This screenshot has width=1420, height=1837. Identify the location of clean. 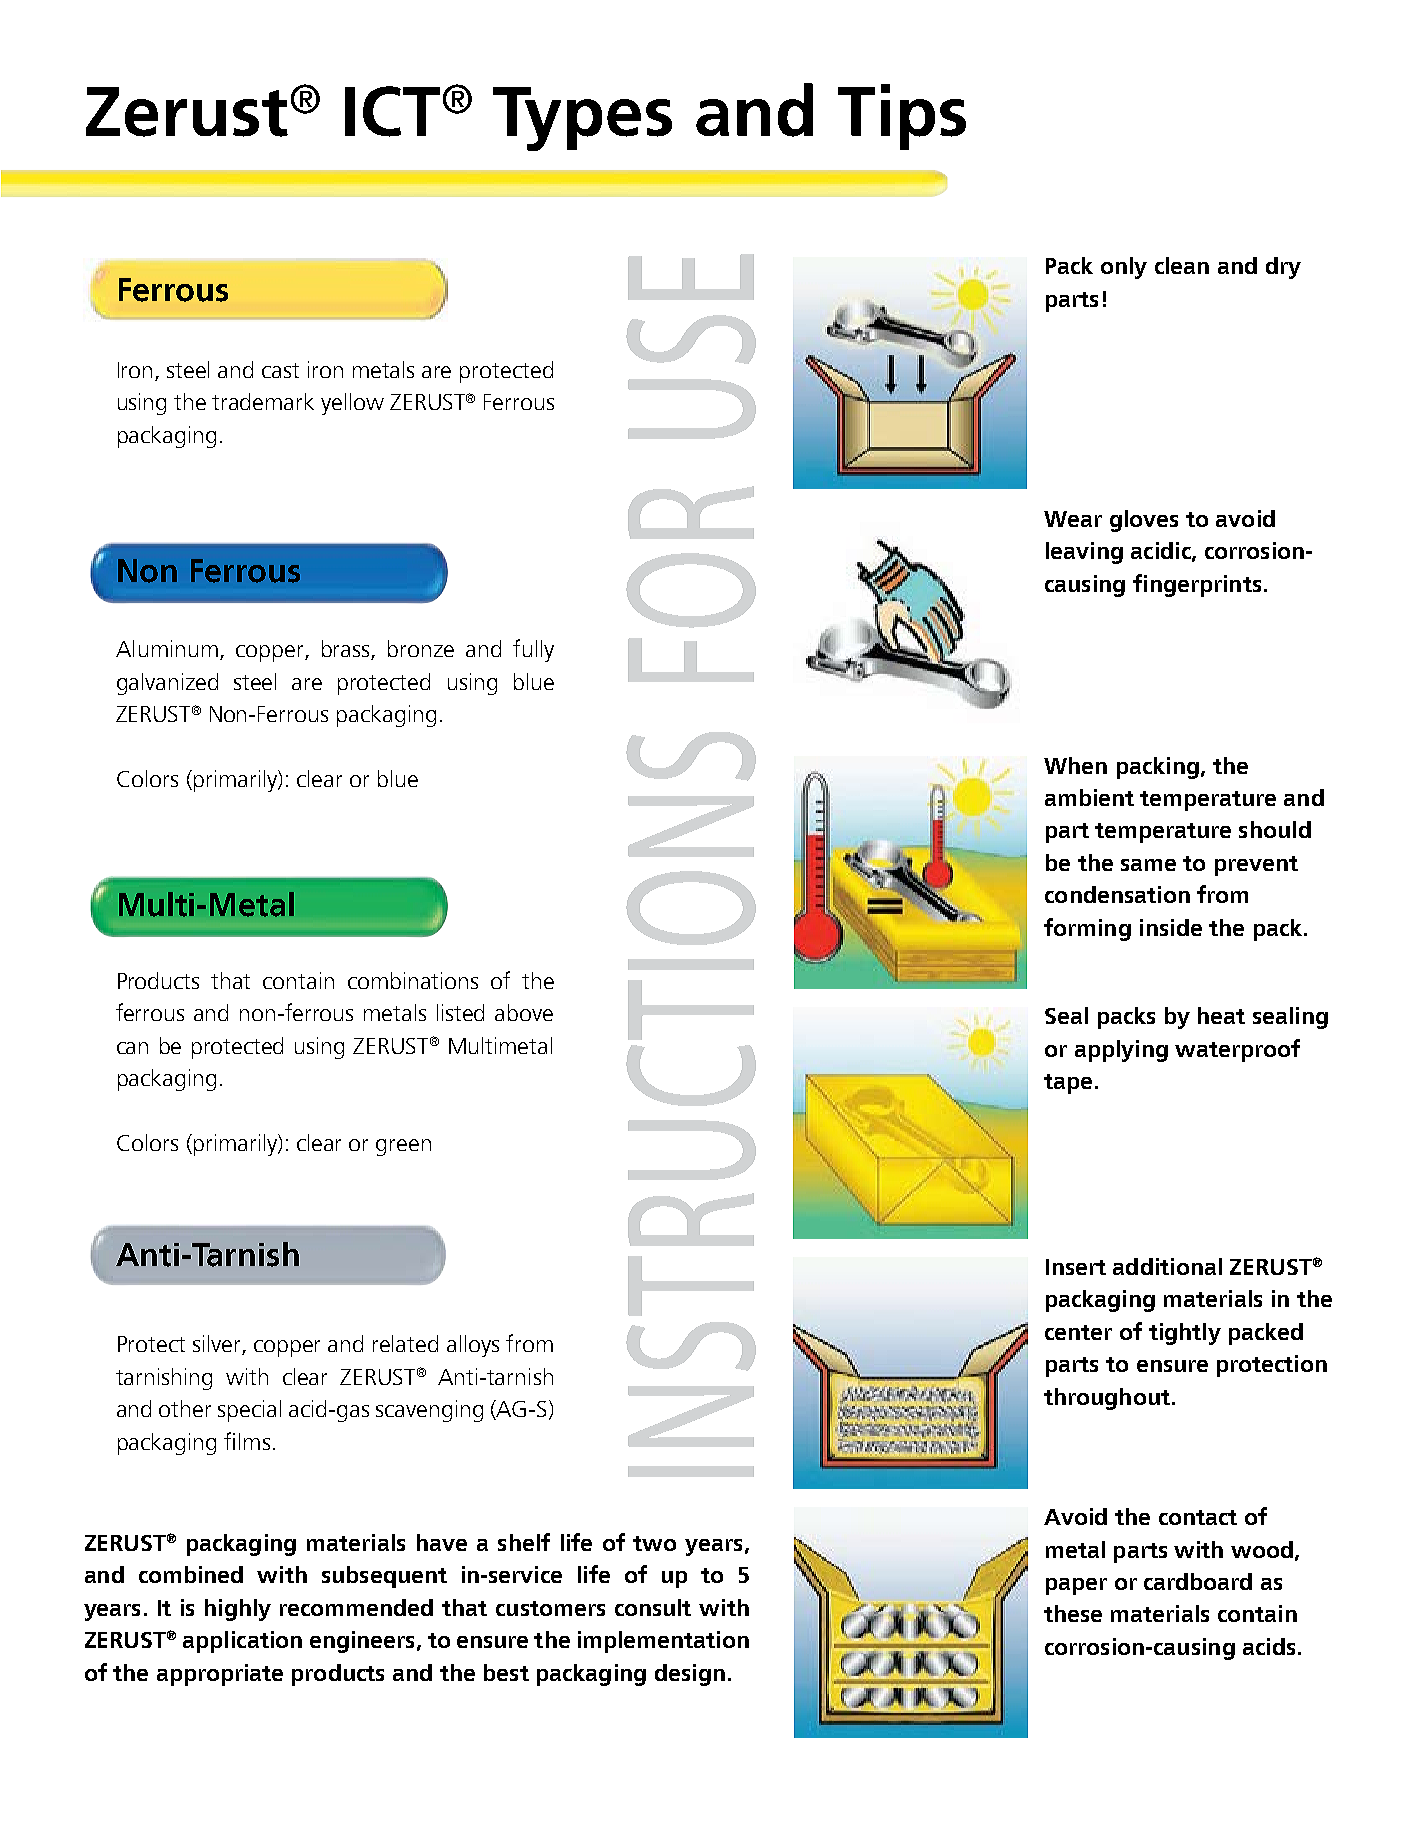
(1182, 265).
